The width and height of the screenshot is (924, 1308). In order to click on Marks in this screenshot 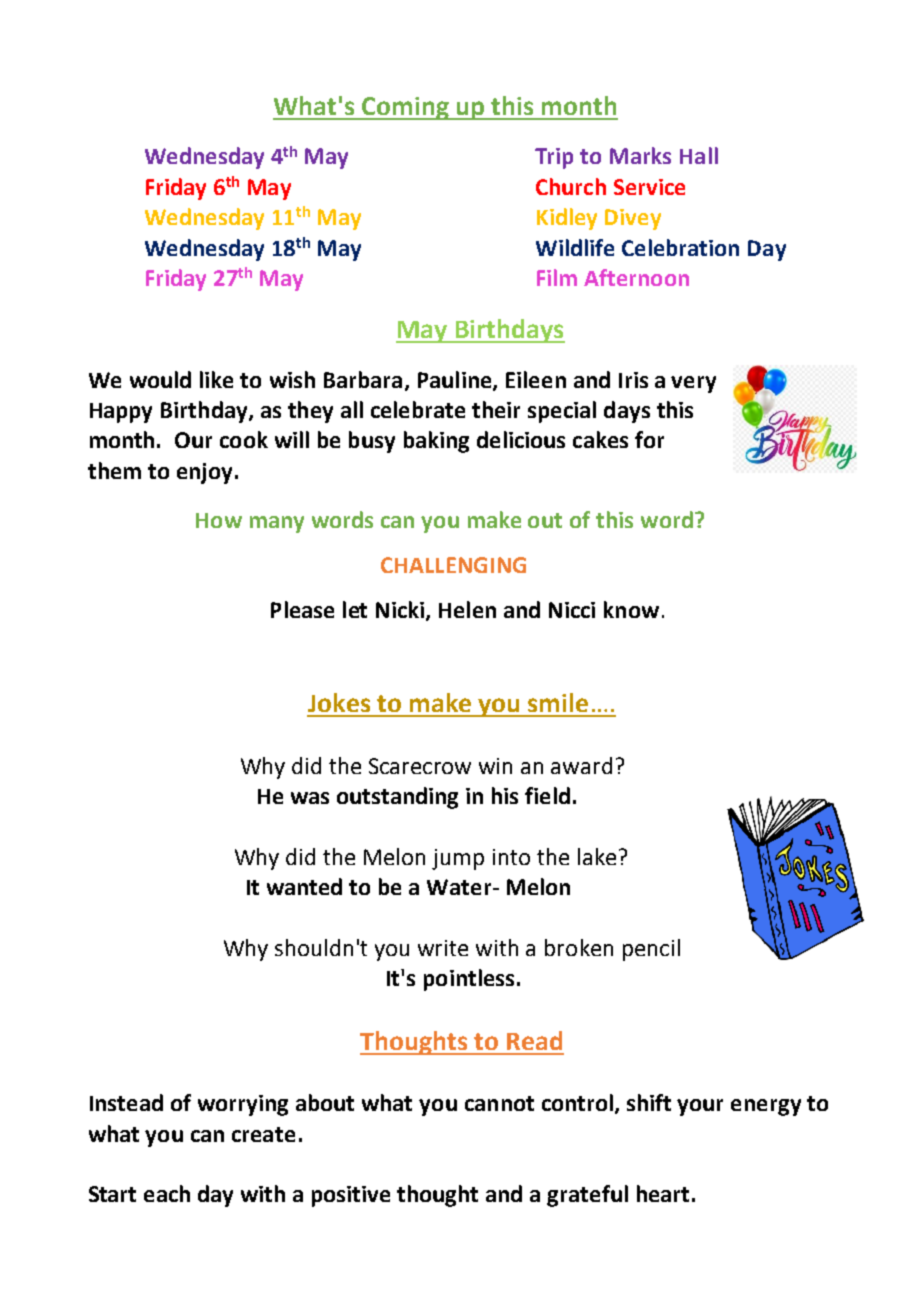, I will do `click(640, 155)`.
